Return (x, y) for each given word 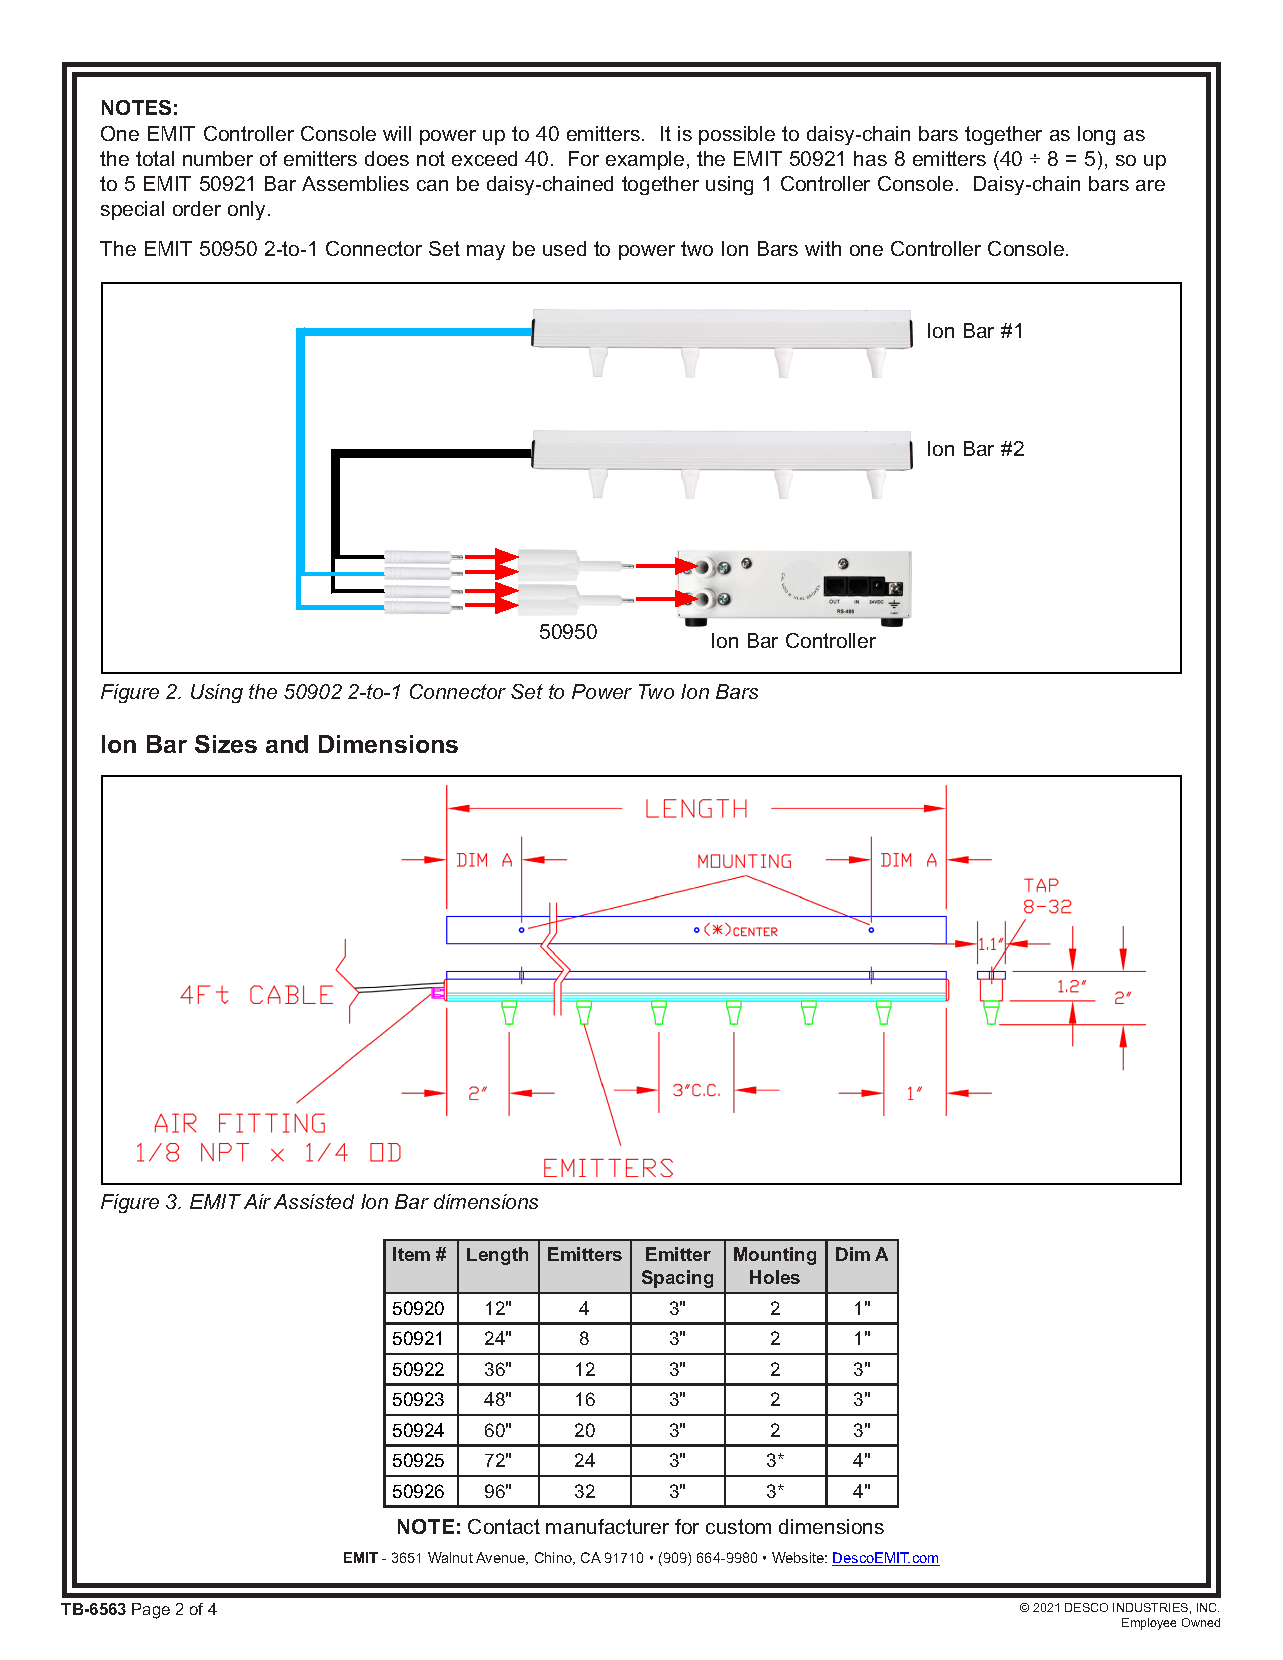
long (1096, 135)
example (645, 160)
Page (151, 1611)
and (287, 744)
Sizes (226, 744)
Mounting (775, 1256)
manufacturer (607, 1526)
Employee (1149, 1624)
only (246, 210)
